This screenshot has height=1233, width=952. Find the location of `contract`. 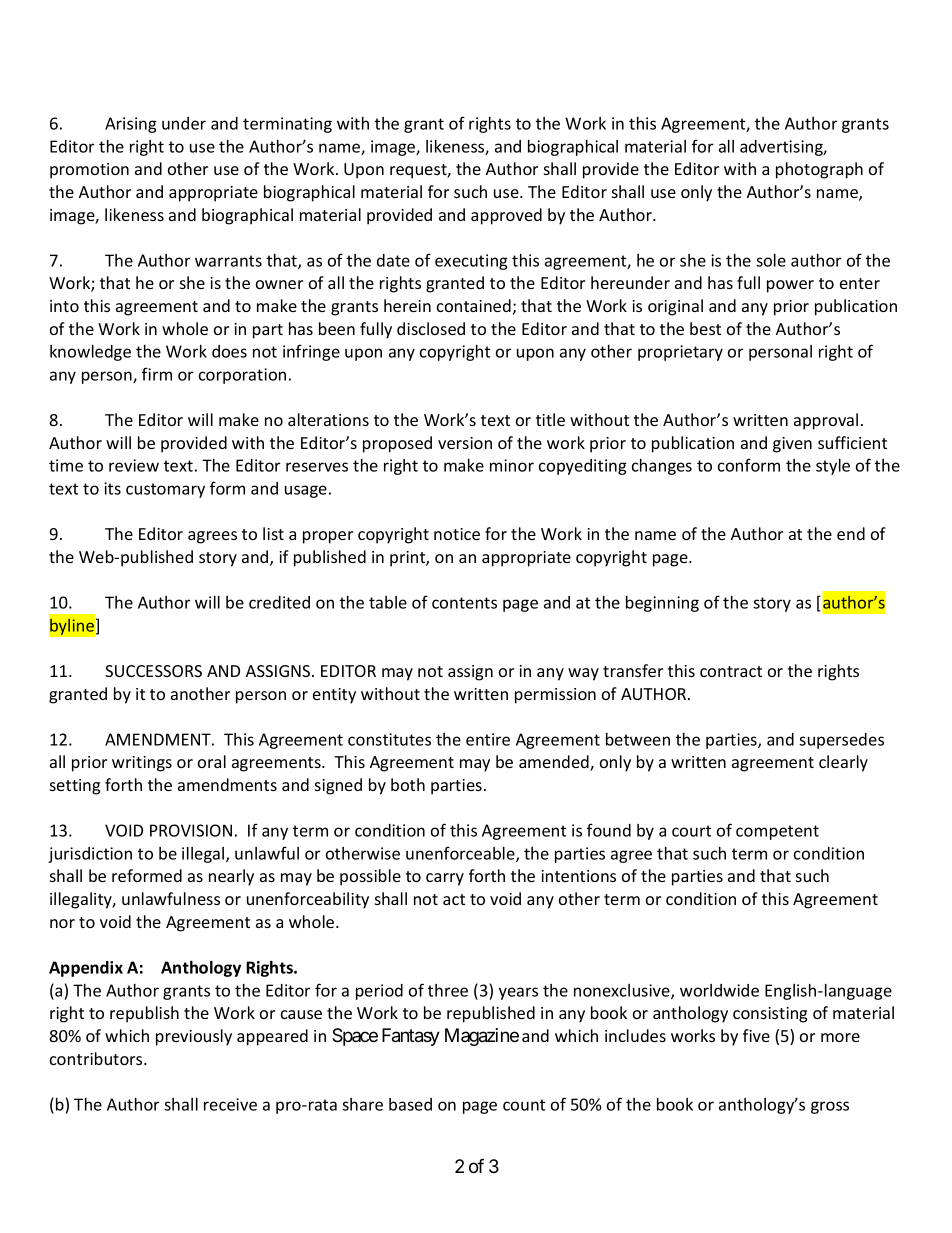

contract is located at coordinates (731, 671).
